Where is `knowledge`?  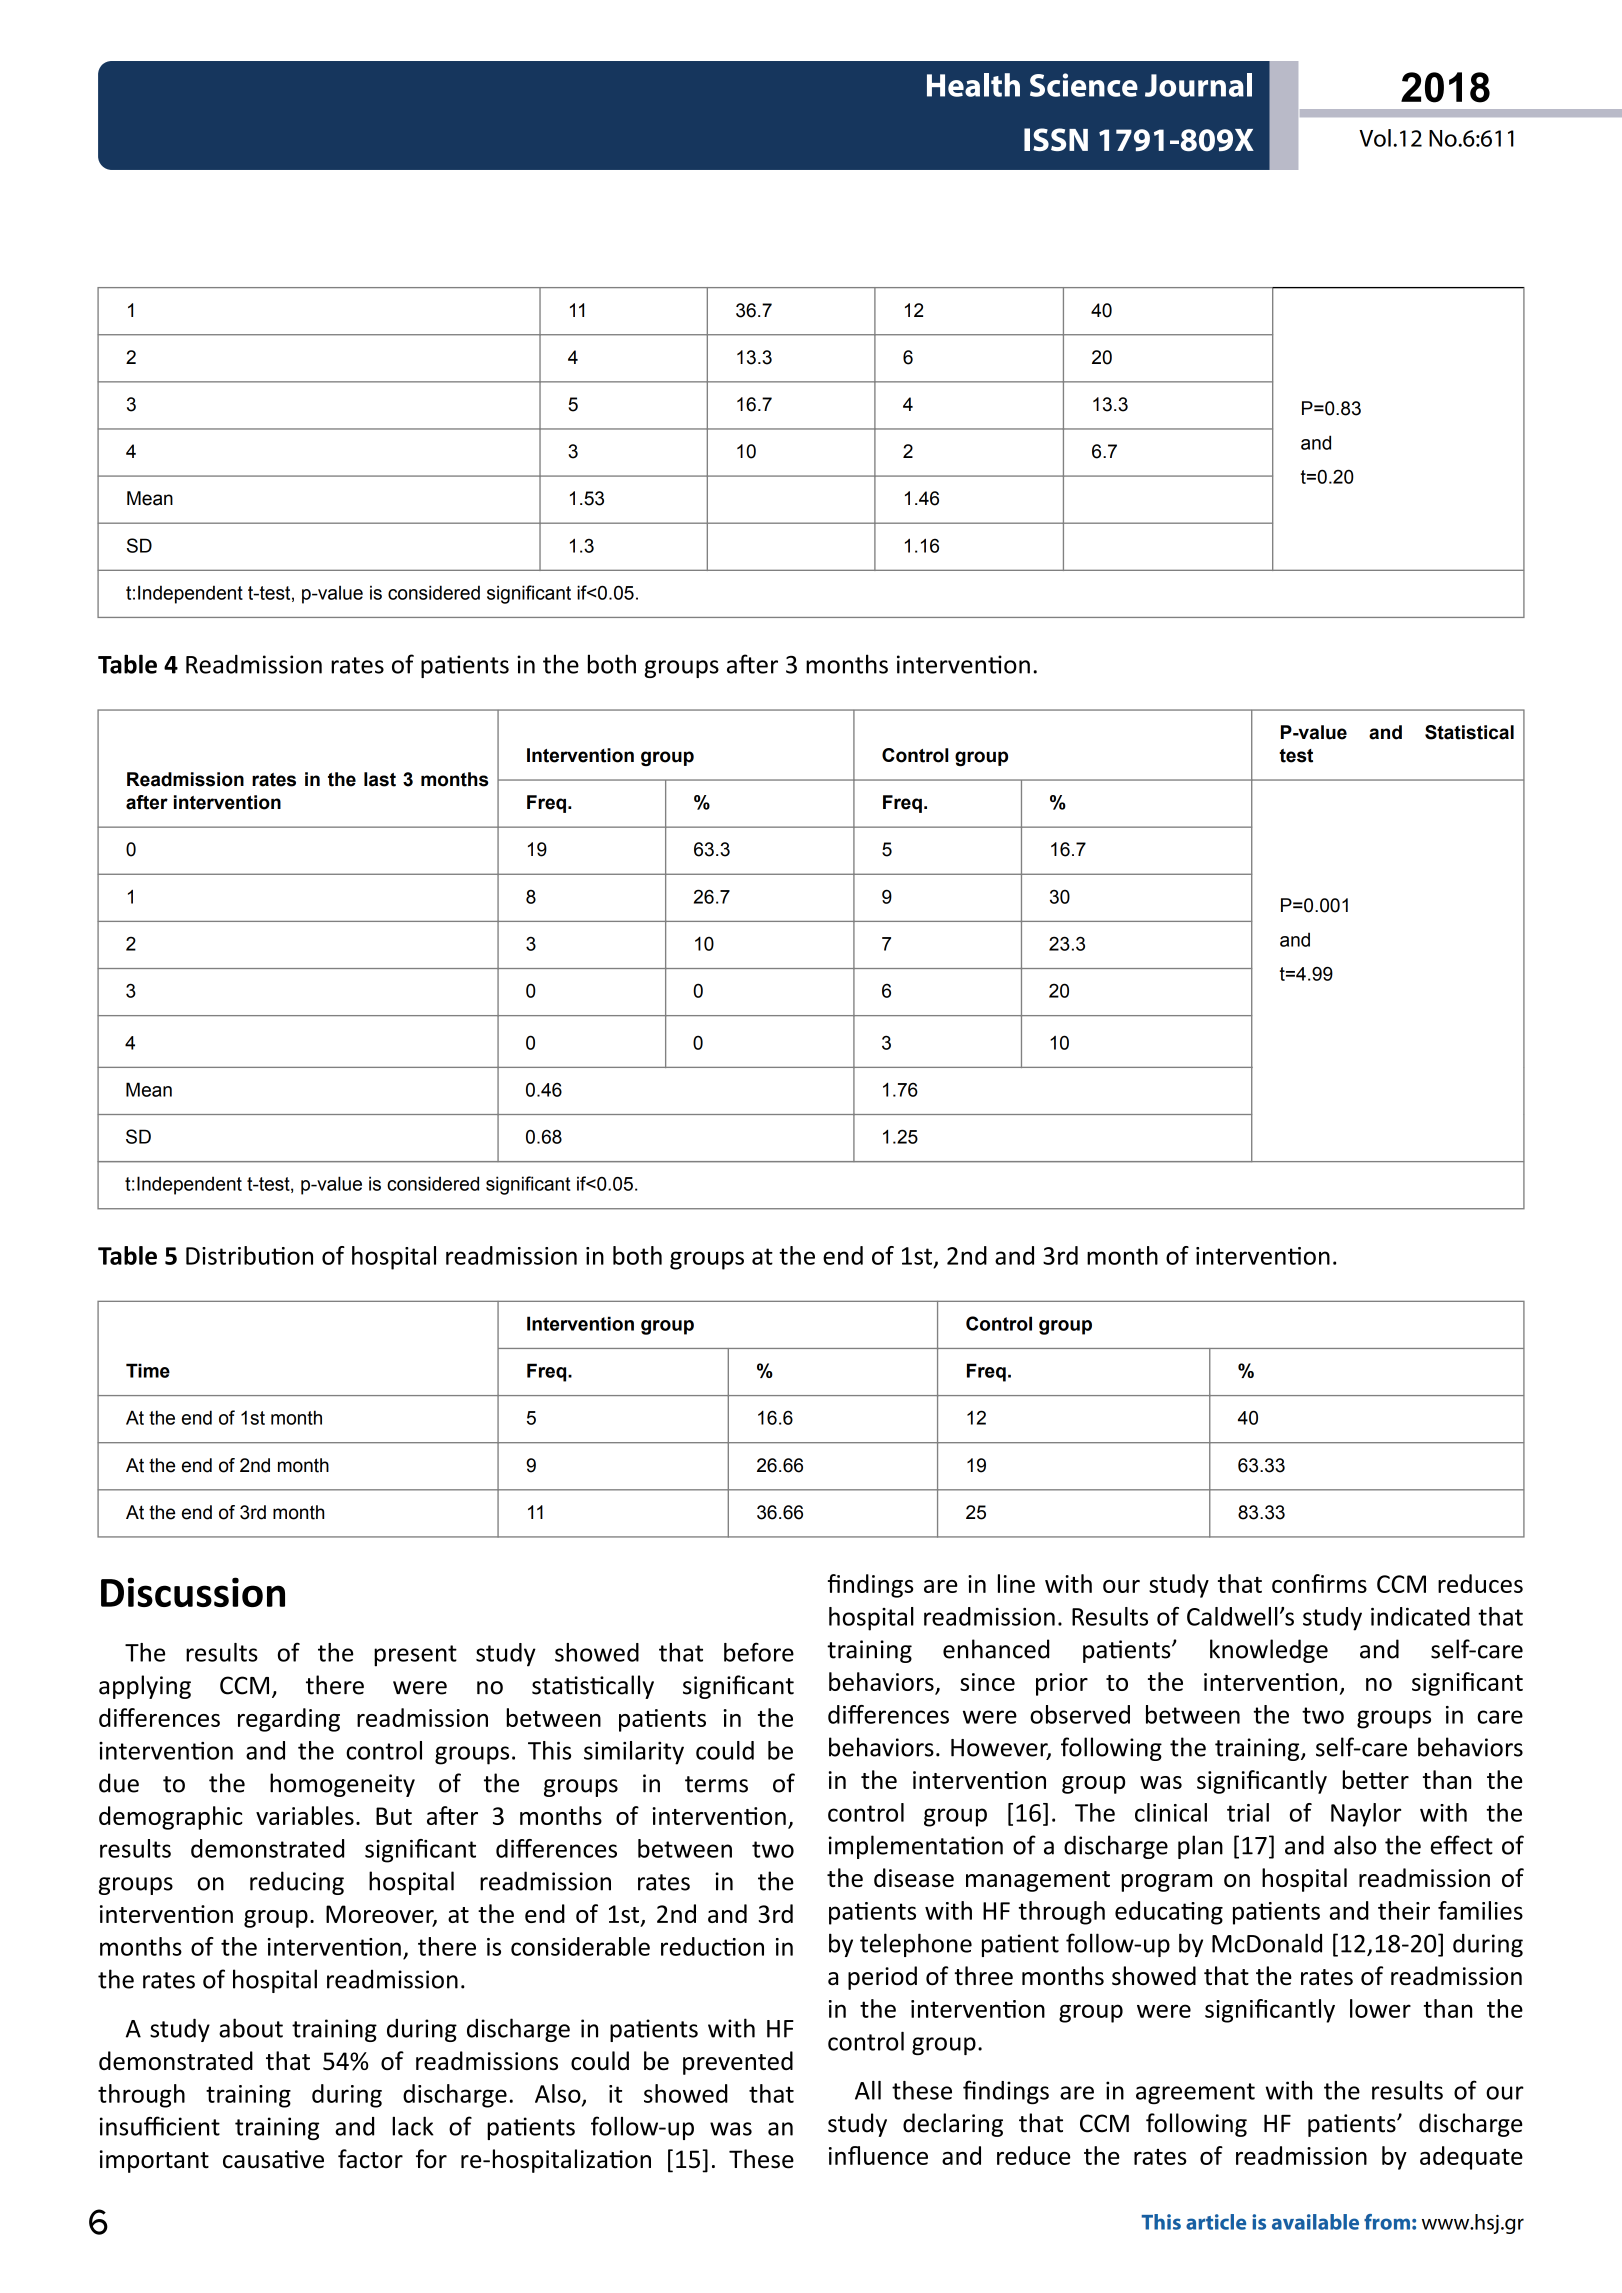 knowledge is located at coordinates (1269, 1651).
